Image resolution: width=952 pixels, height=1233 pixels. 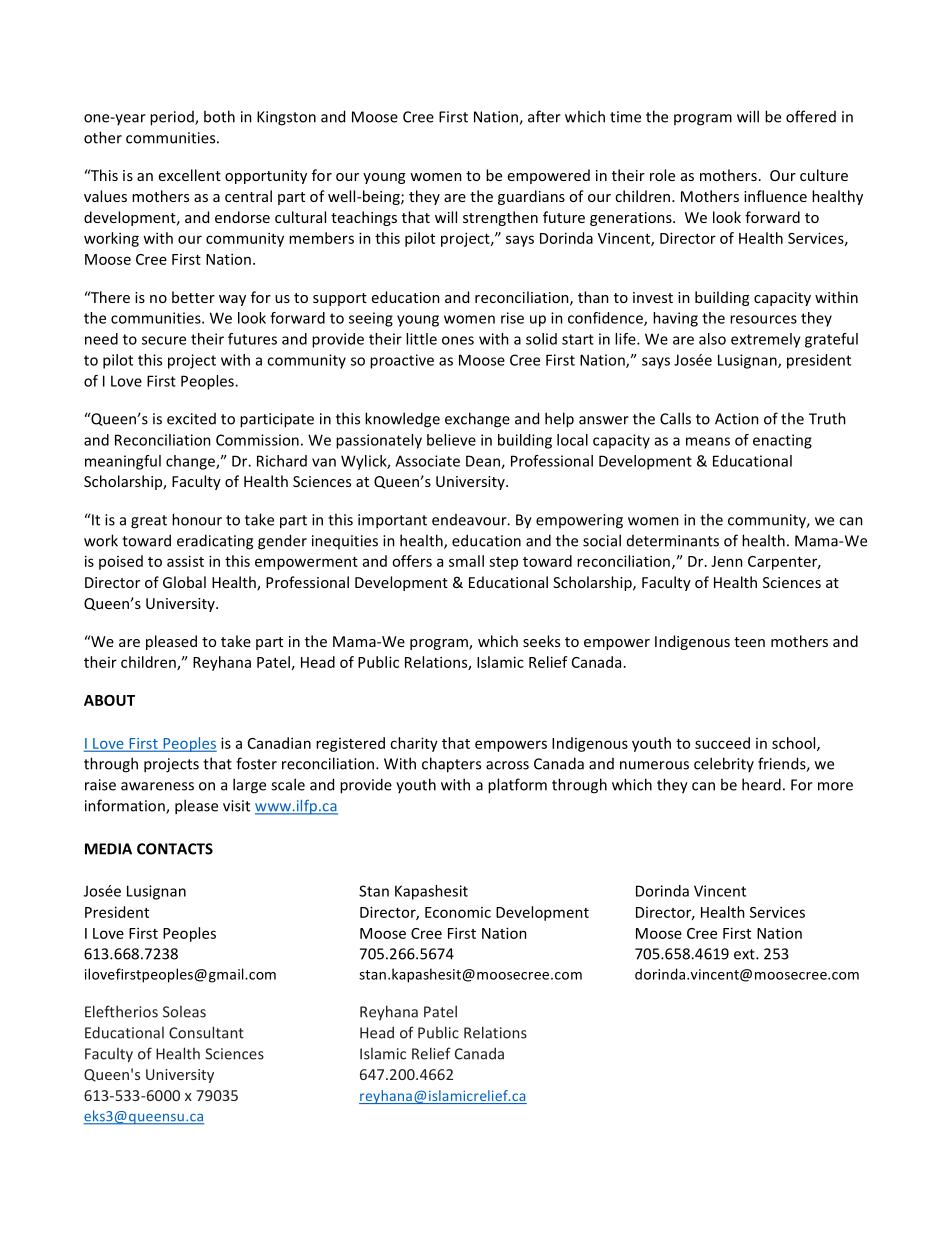 What do you see at coordinates (466, 561) in the screenshot?
I see `small` at bounding box center [466, 561].
